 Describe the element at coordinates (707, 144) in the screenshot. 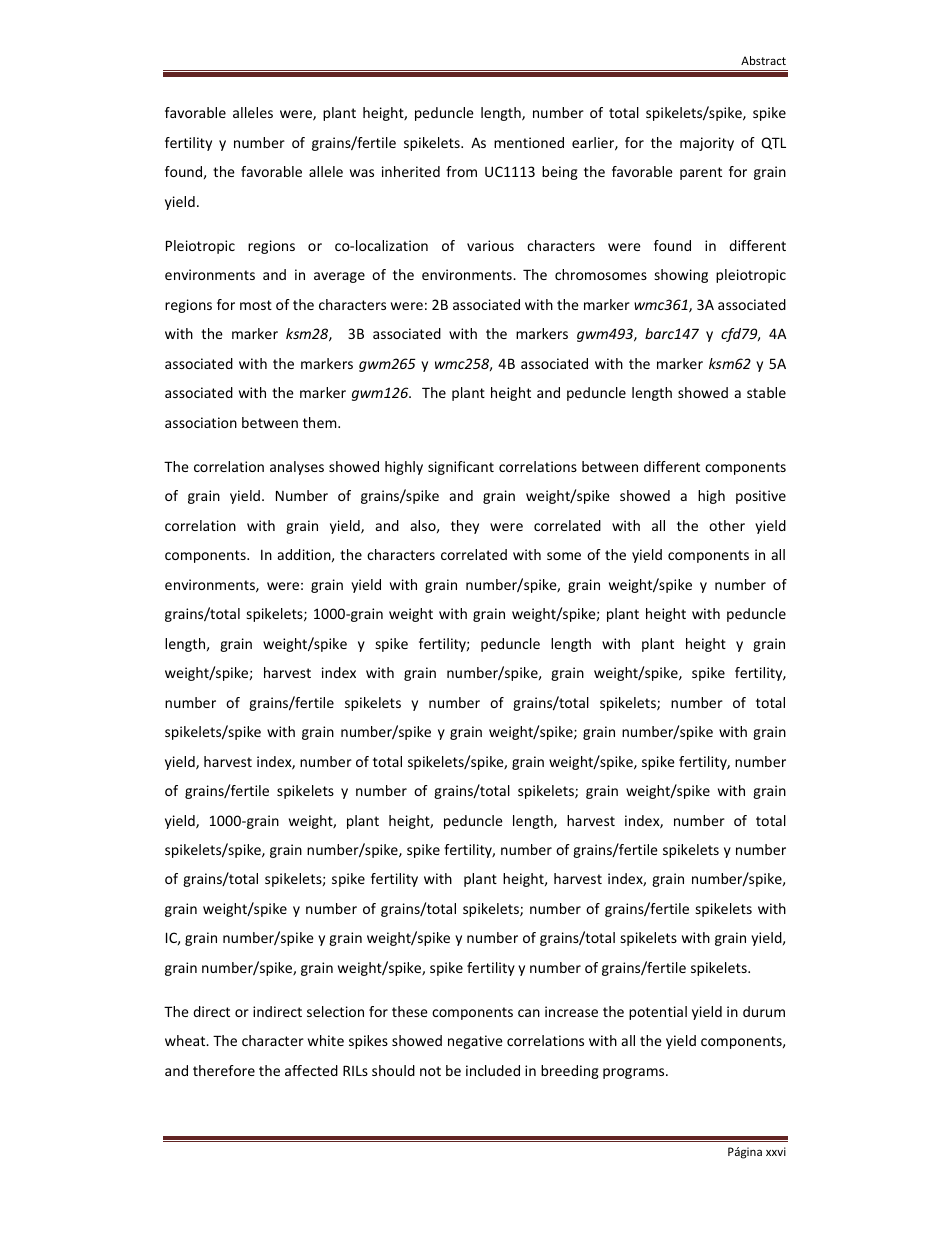

I see `majority` at that location.
